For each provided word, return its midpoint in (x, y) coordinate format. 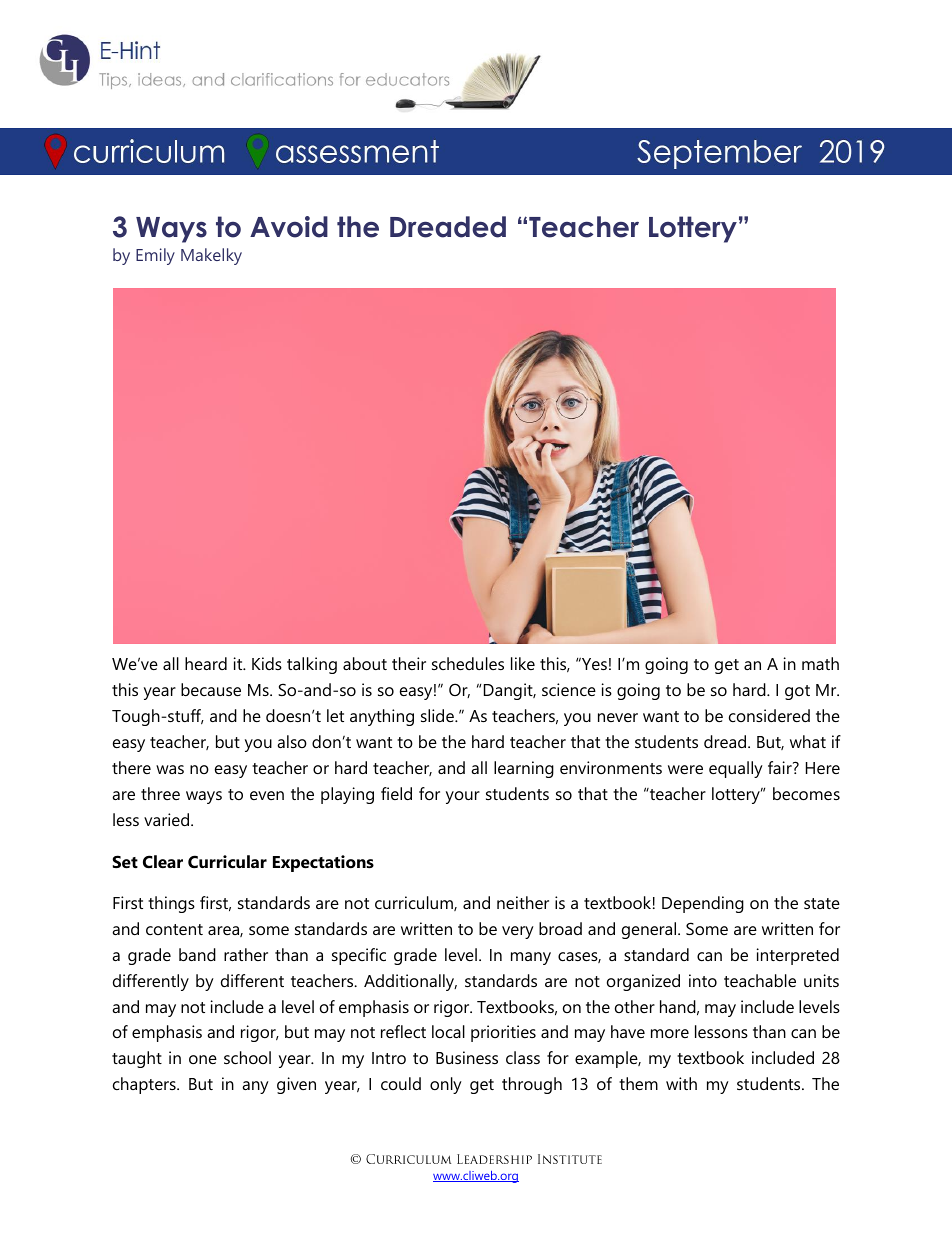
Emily (155, 256)
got (797, 692)
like (523, 663)
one (203, 1059)
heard (206, 663)
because (211, 689)
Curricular (227, 861)
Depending (703, 904)
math (820, 663)
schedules (468, 663)
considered (769, 715)
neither (523, 902)
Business (467, 1057)
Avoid (289, 227)
